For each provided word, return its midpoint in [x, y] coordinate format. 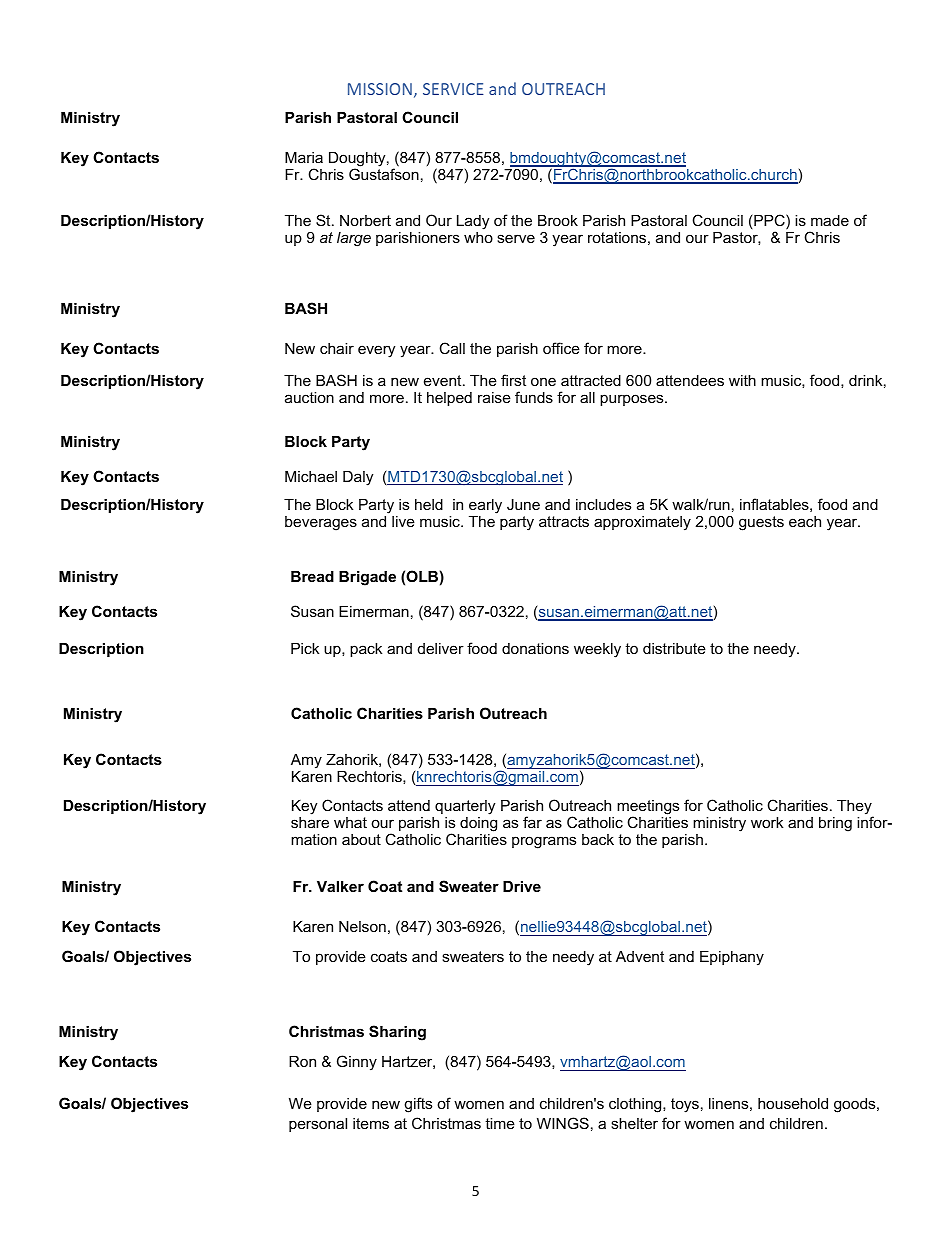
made [830, 220]
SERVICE [453, 89]
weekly [597, 650]
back [598, 839]
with [742, 380]
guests [761, 523]
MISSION [380, 89]
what [350, 822]
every [376, 351]
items [371, 1123]
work [767, 822]
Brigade [367, 578]
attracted [591, 380]
